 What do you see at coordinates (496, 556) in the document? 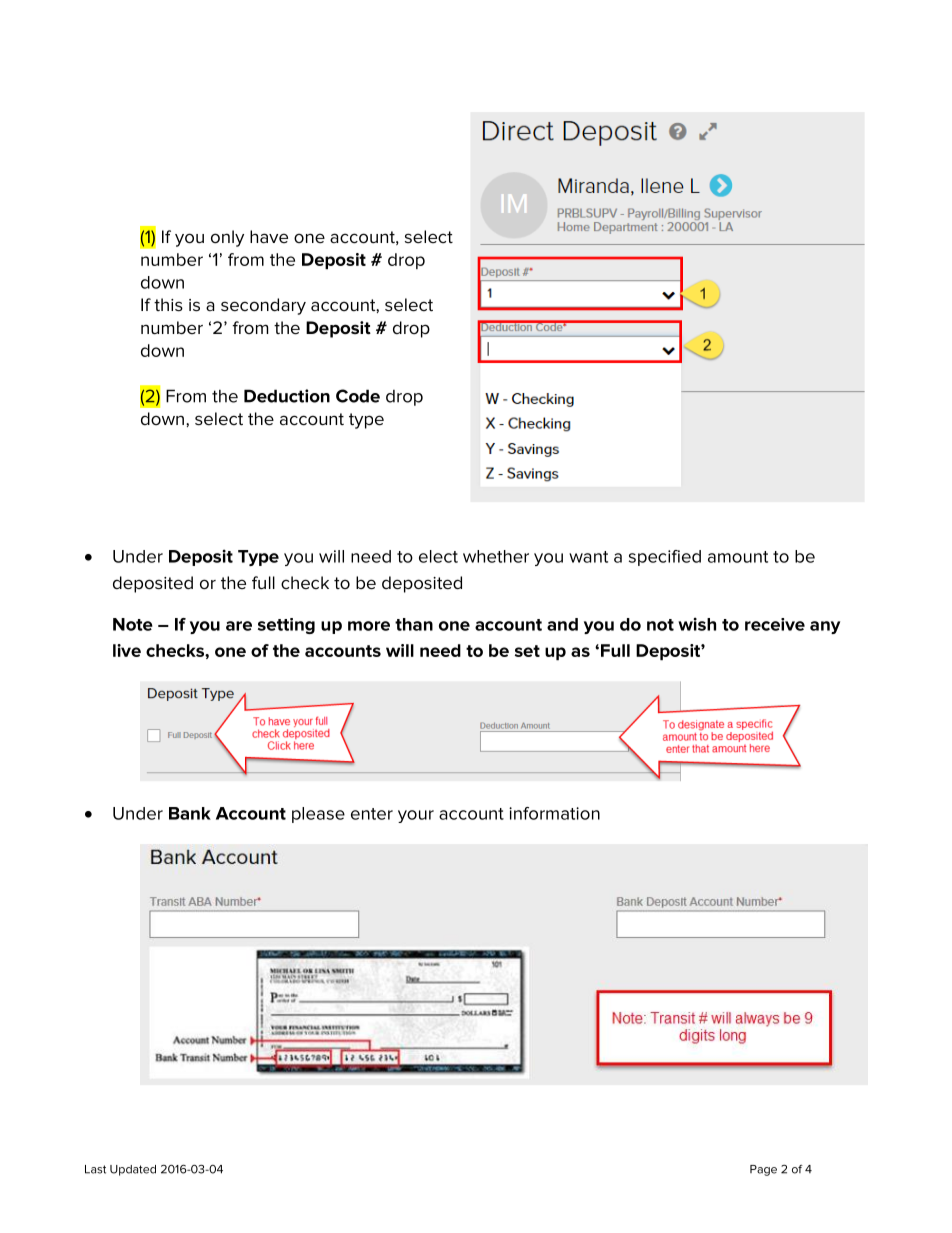
I see `whether` at bounding box center [496, 556].
